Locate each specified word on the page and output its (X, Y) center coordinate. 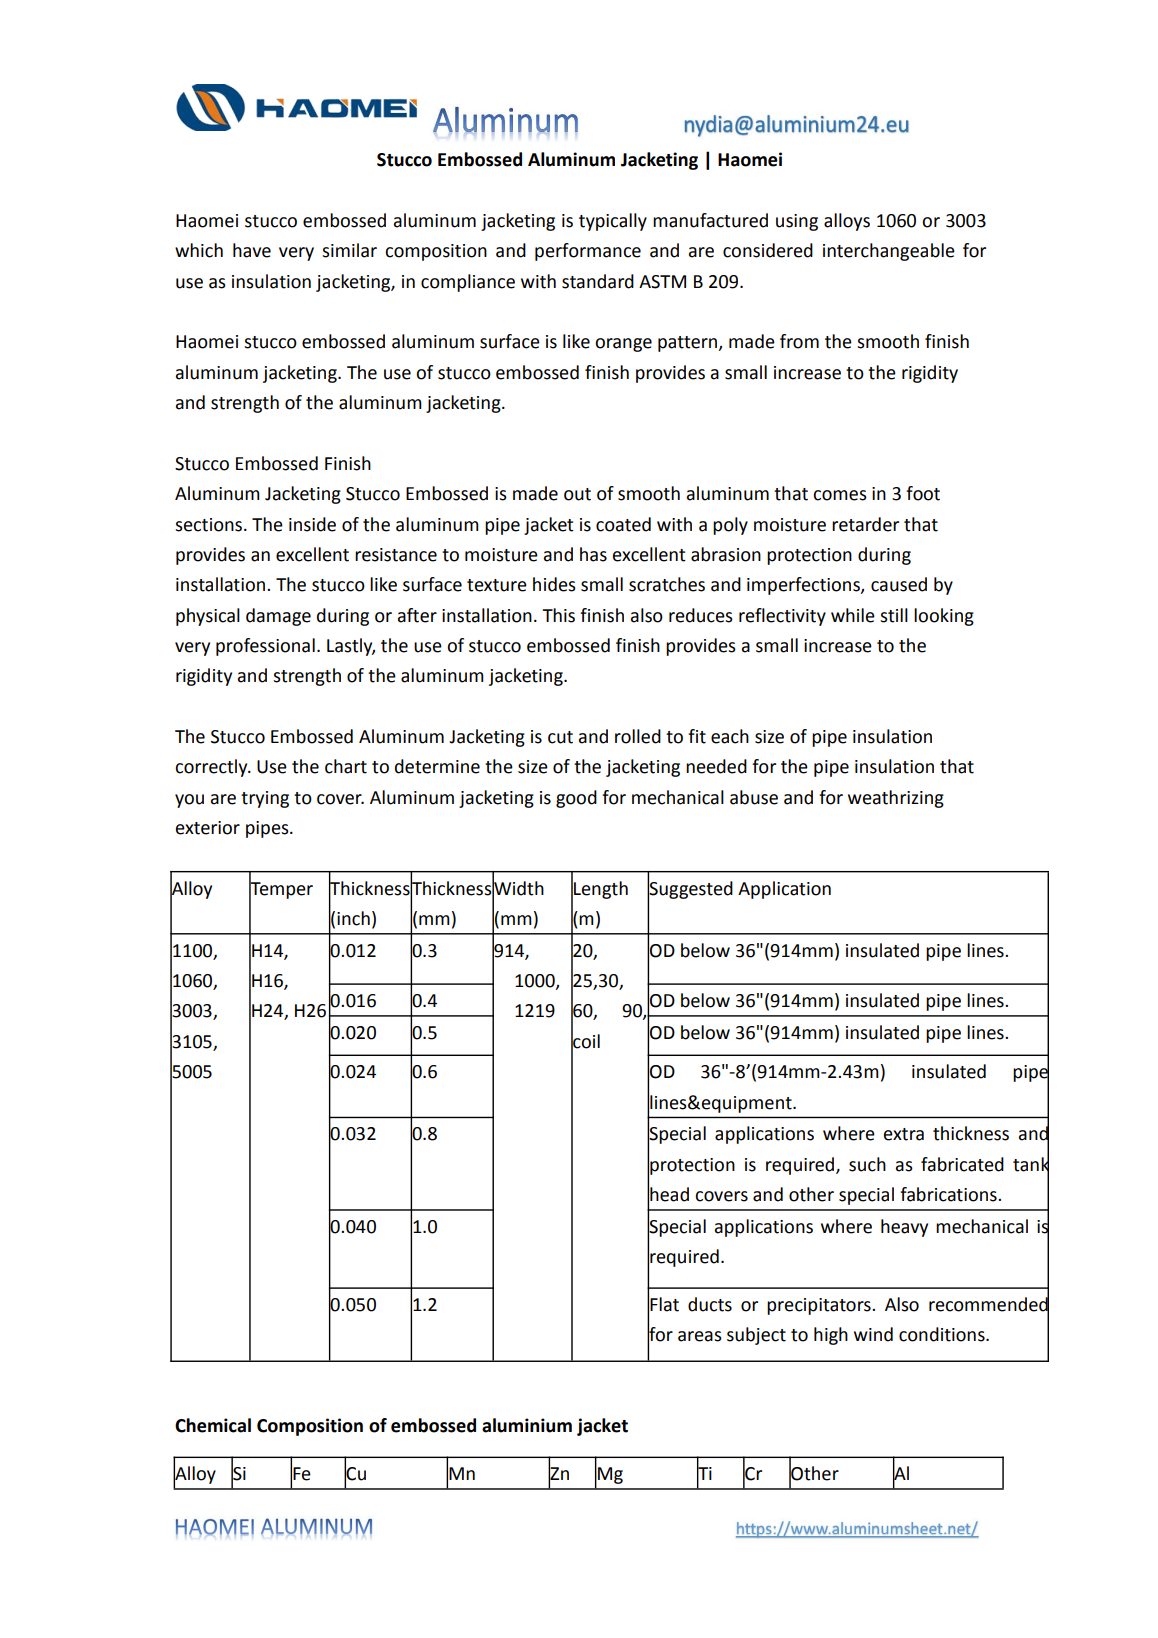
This (558, 615)
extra (904, 1134)
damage (278, 617)
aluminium (527, 1425)
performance (588, 252)
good (576, 799)
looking (944, 617)
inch (353, 918)
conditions (943, 1334)
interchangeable (889, 252)
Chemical (213, 1425)
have (252, 250)
